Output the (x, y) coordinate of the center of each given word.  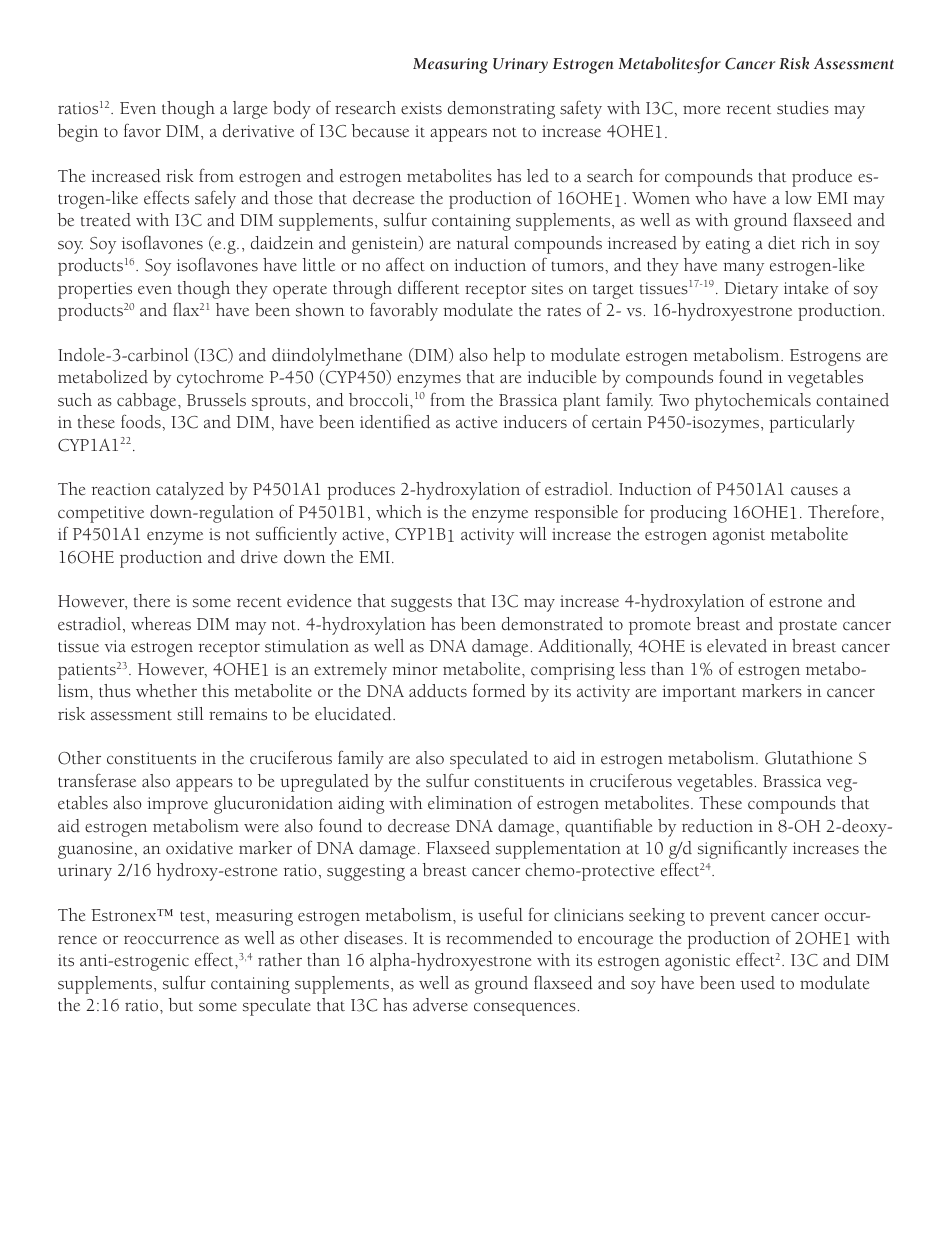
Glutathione (808, 758)
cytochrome (220, 379)
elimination (470, 803)
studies (803, 108)
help (509, 357)
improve (177, 805)
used (757, 983)
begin (78, 133)
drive (259, 557)
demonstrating (501, 110)
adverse (440, 1005)
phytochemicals (753, 402)
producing (688, 514)
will (533, 533)
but (181, 1005)
